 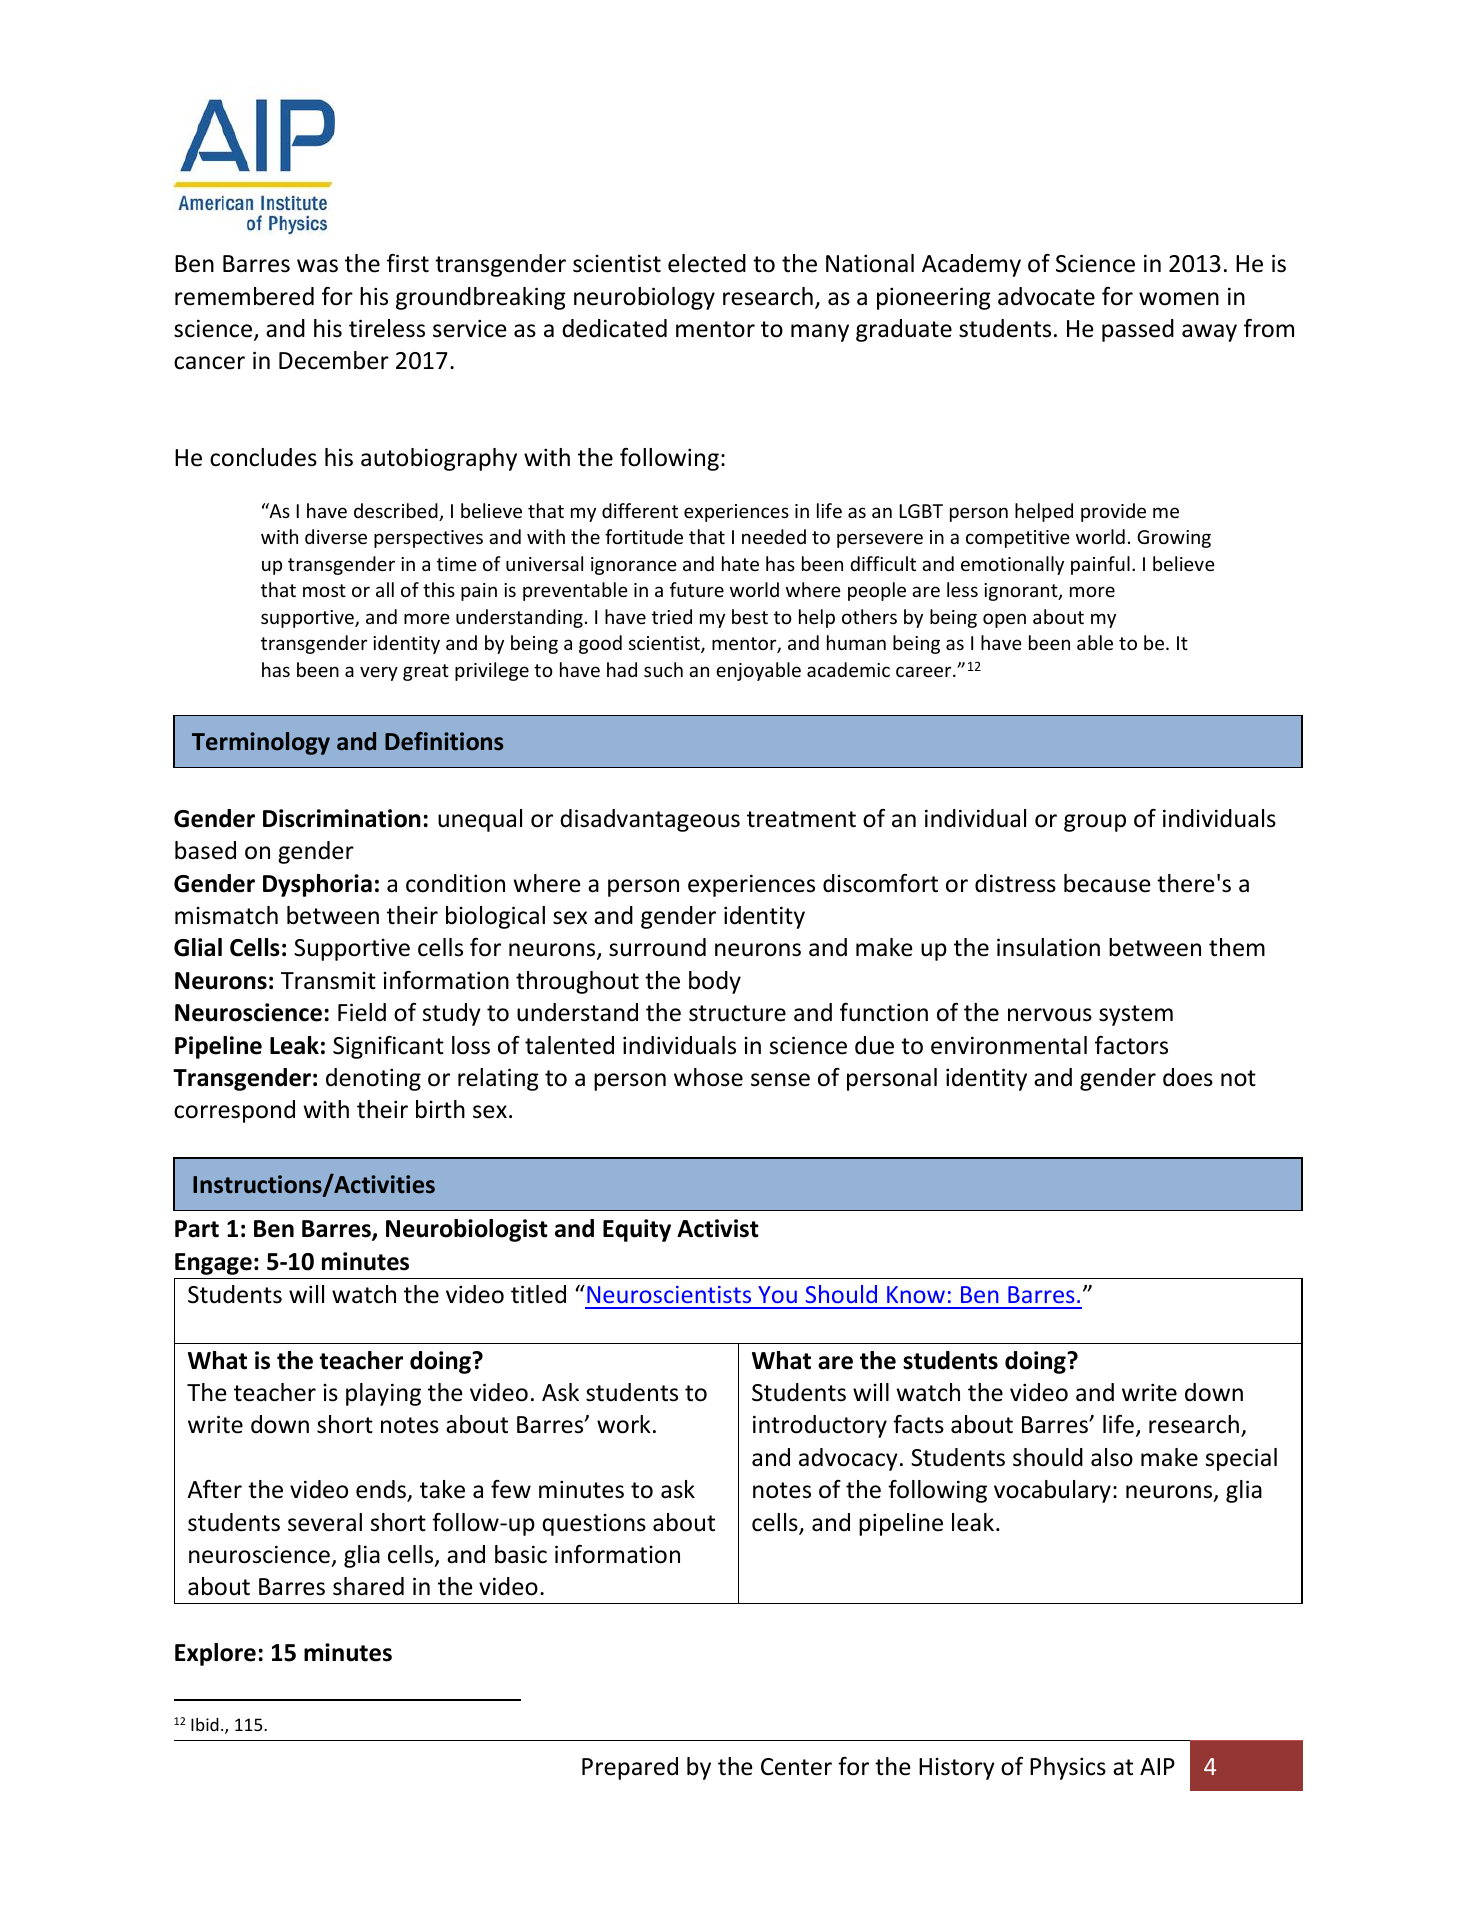 What do you see at coordinates (362, 1012) in the screenshot?
I see `Field` at bounding box center [362, 1012].
